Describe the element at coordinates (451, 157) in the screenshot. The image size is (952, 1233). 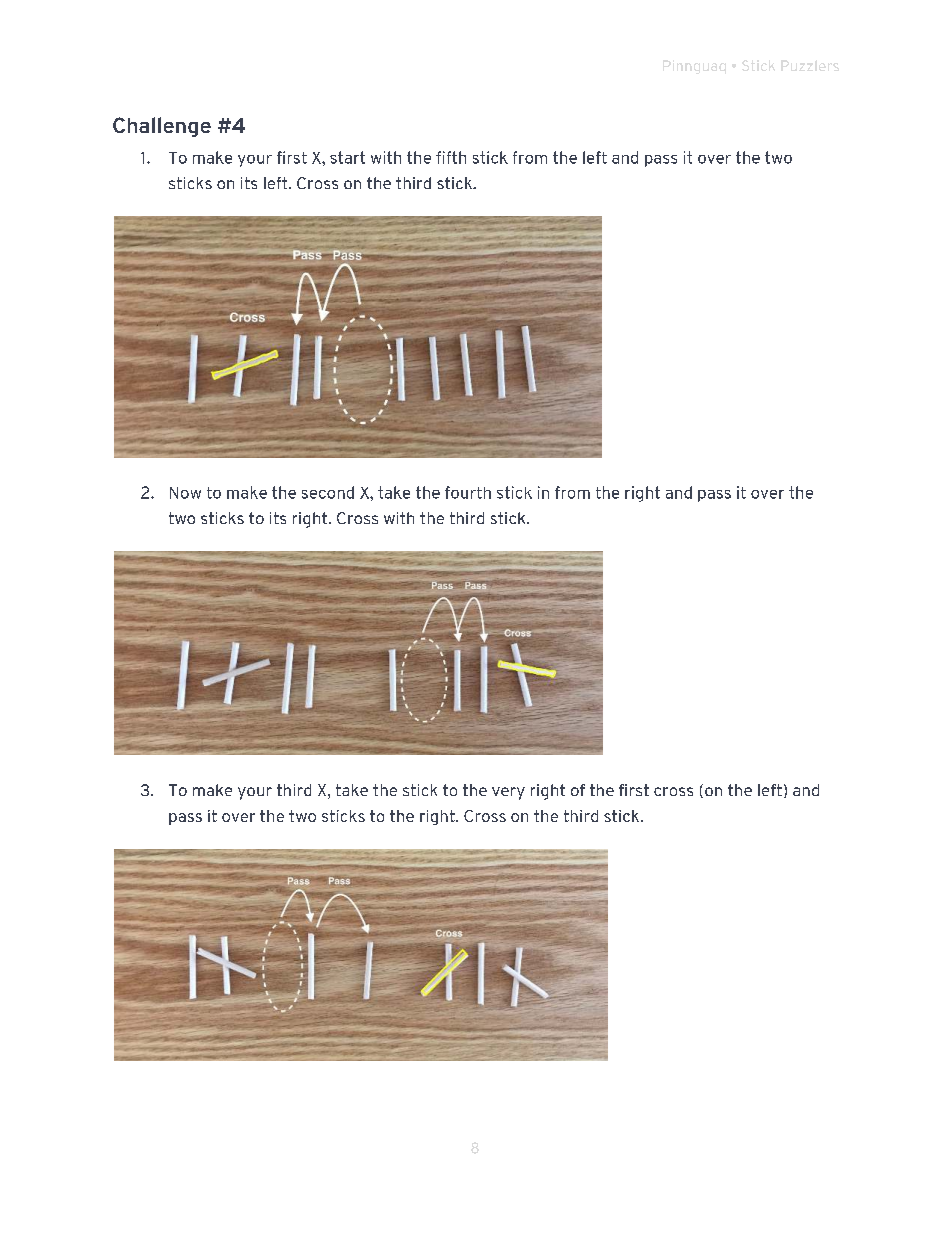
I see `fifth` at that location.
